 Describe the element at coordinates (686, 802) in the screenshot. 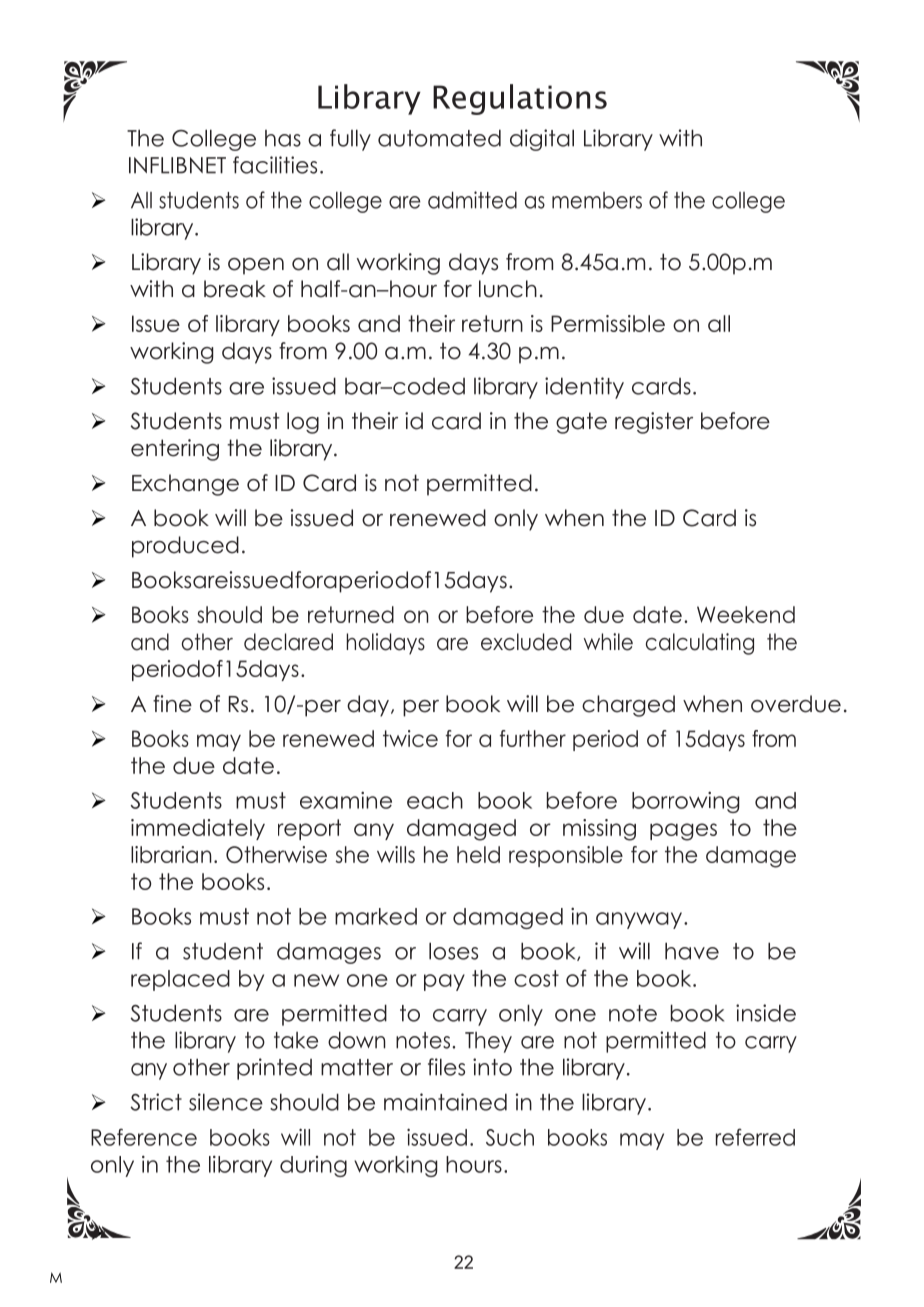

I see `borrowing` at that location.
